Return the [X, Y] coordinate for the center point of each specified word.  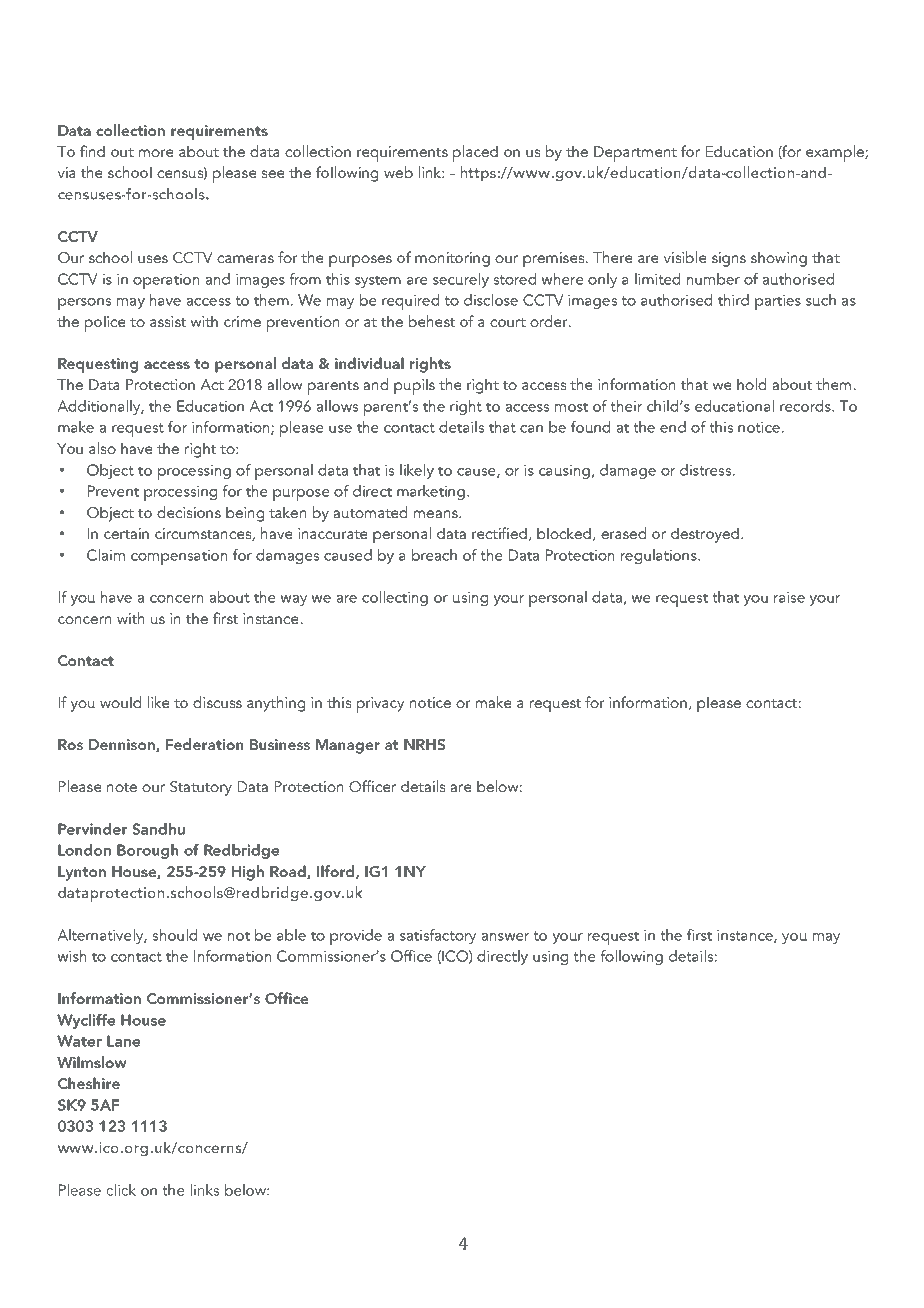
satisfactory [438, 936]
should [174, 935]
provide [356, 937]
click [121, 1190]
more [156, 153]
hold [751, 384]
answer [505, 937]
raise [789, 597]
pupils [414, 386]
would [120, 702]
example [836, 153]
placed [475, 153]
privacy [380, 705]
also [102, 448]
